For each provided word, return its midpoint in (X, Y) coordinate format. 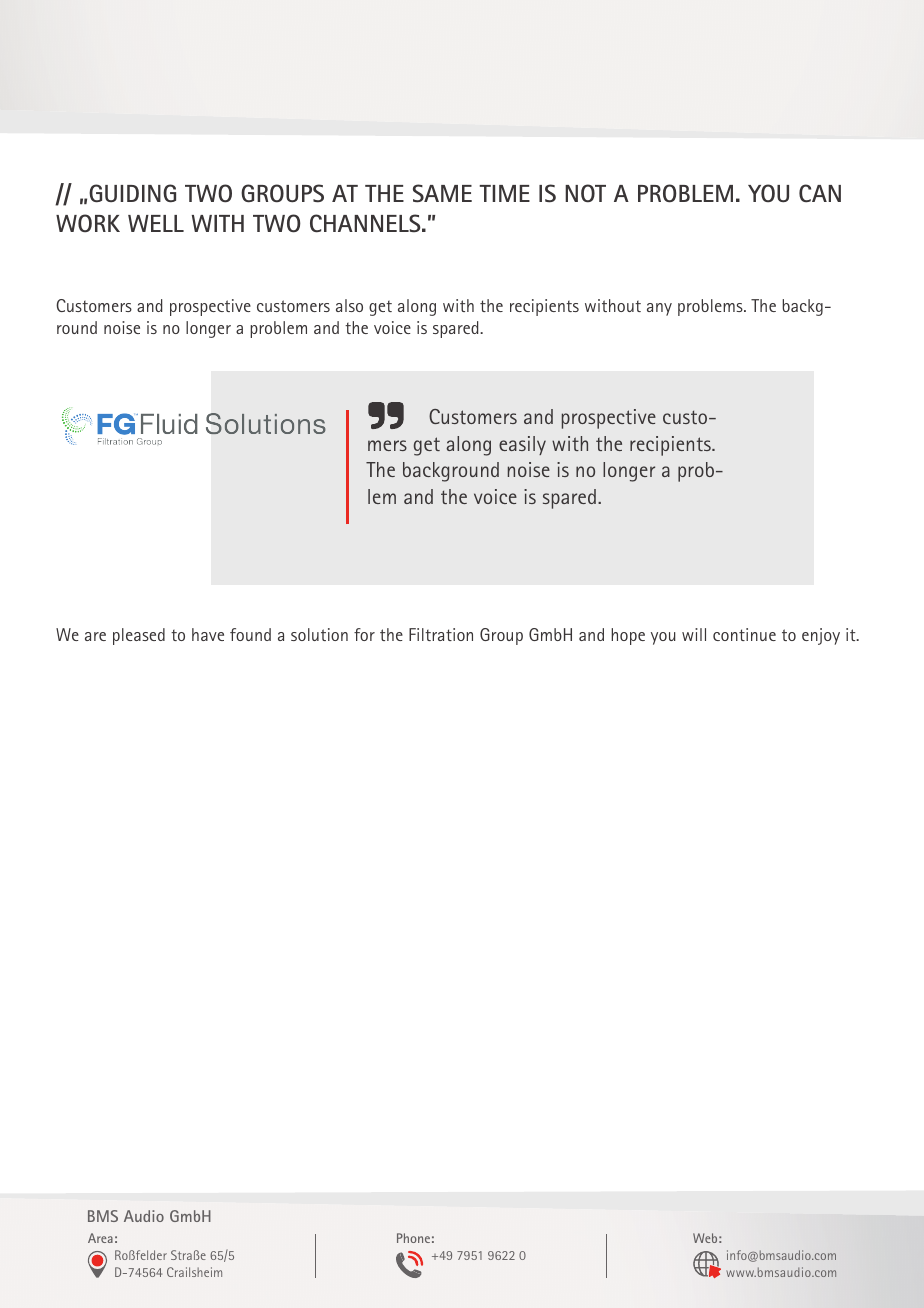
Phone (413, 1238)
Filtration (441, 634)
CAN (820, 193)
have (208, 634)
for (364, 634)
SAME (442, 193)
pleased (139, 636)
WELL (156, 223)
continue (744, 634)
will (694, 634)
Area (100, 1238)
